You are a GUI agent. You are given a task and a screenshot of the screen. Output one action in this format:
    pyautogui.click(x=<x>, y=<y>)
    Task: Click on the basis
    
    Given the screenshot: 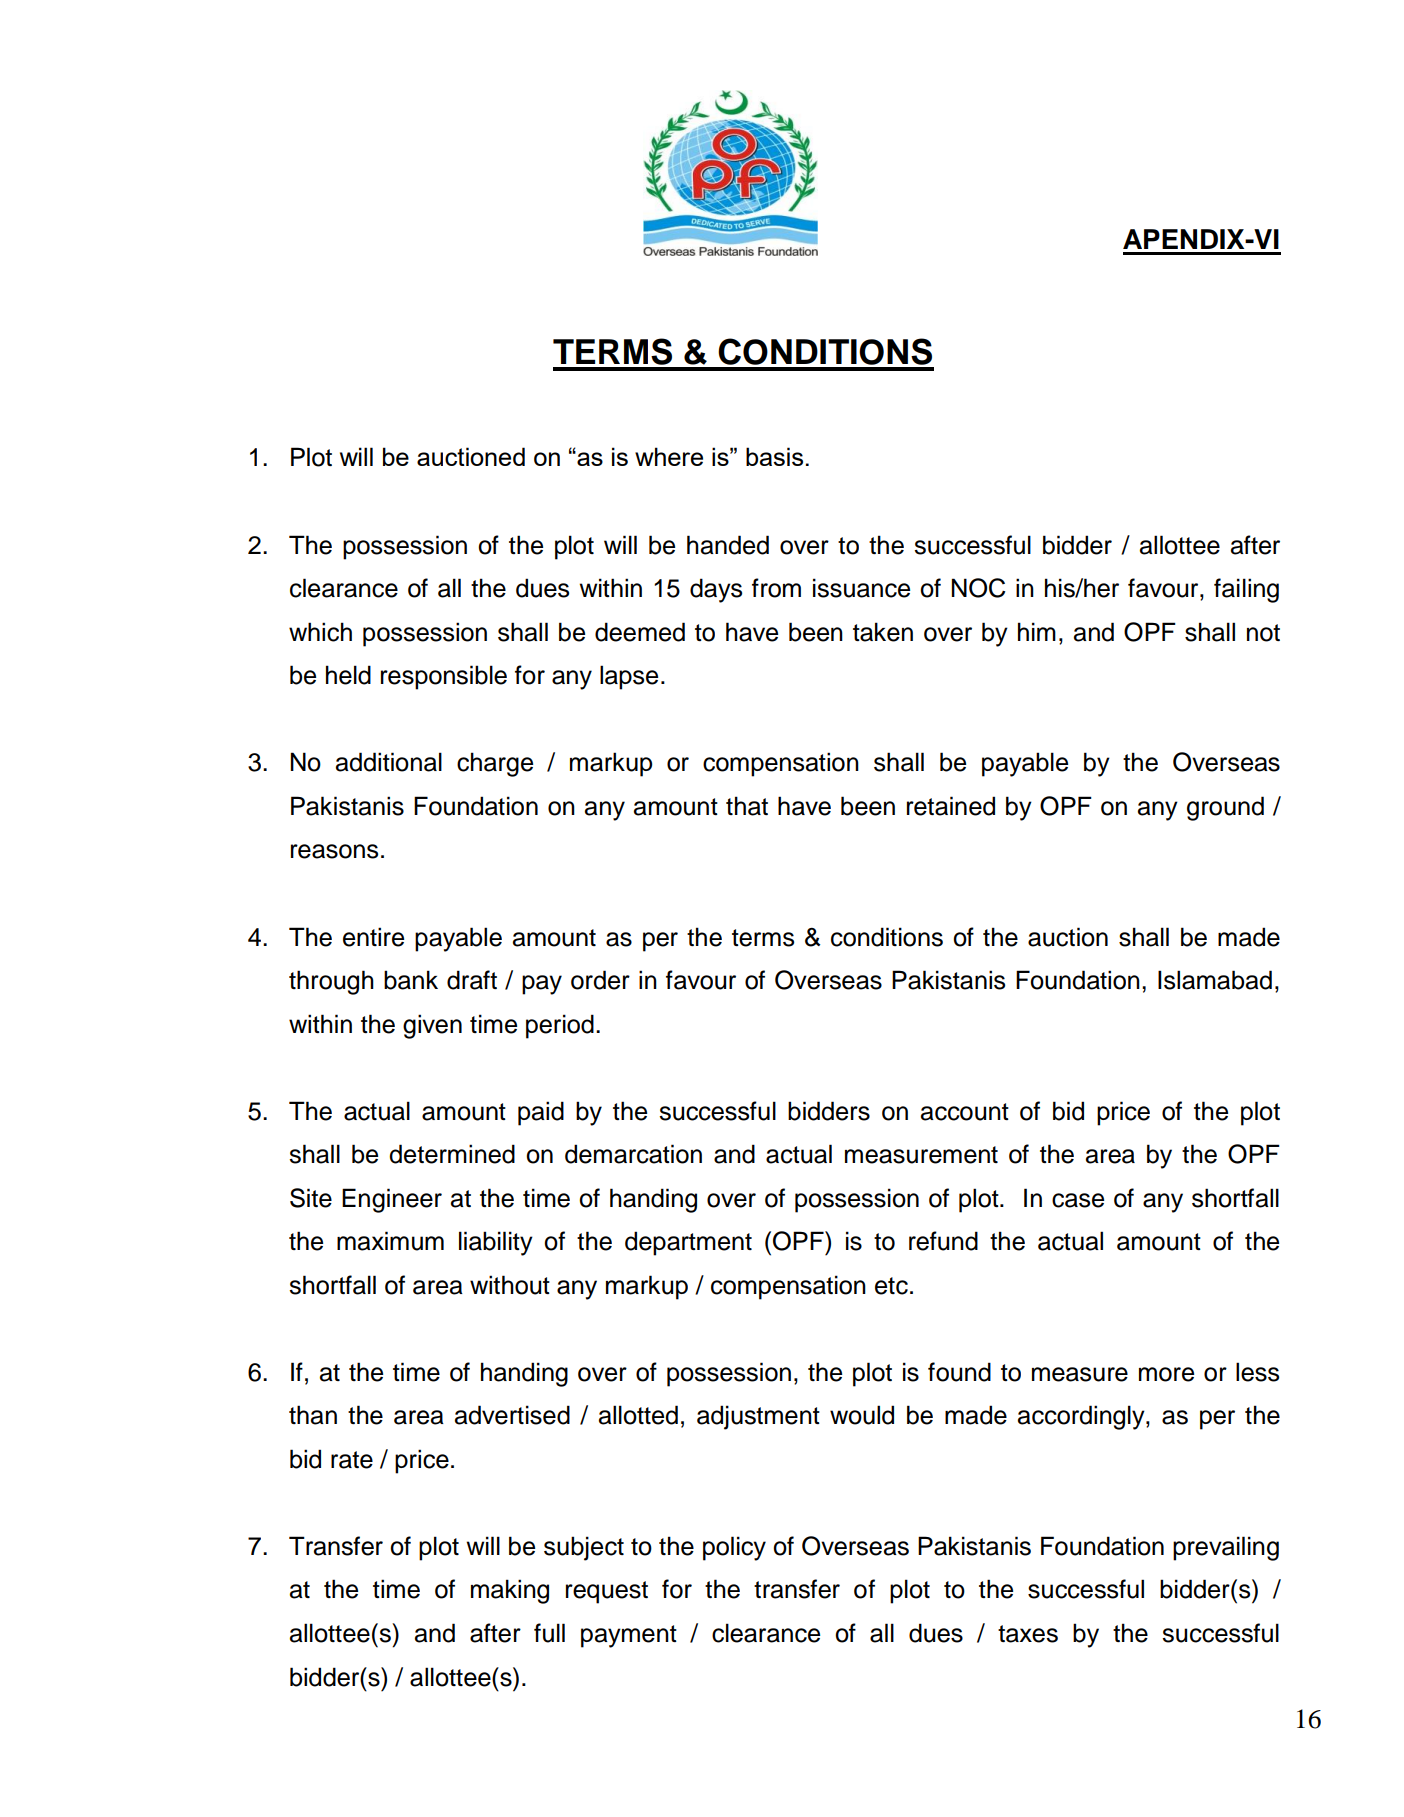 What is the action you would take?
    pyautogui.click(x=774, y=456)
